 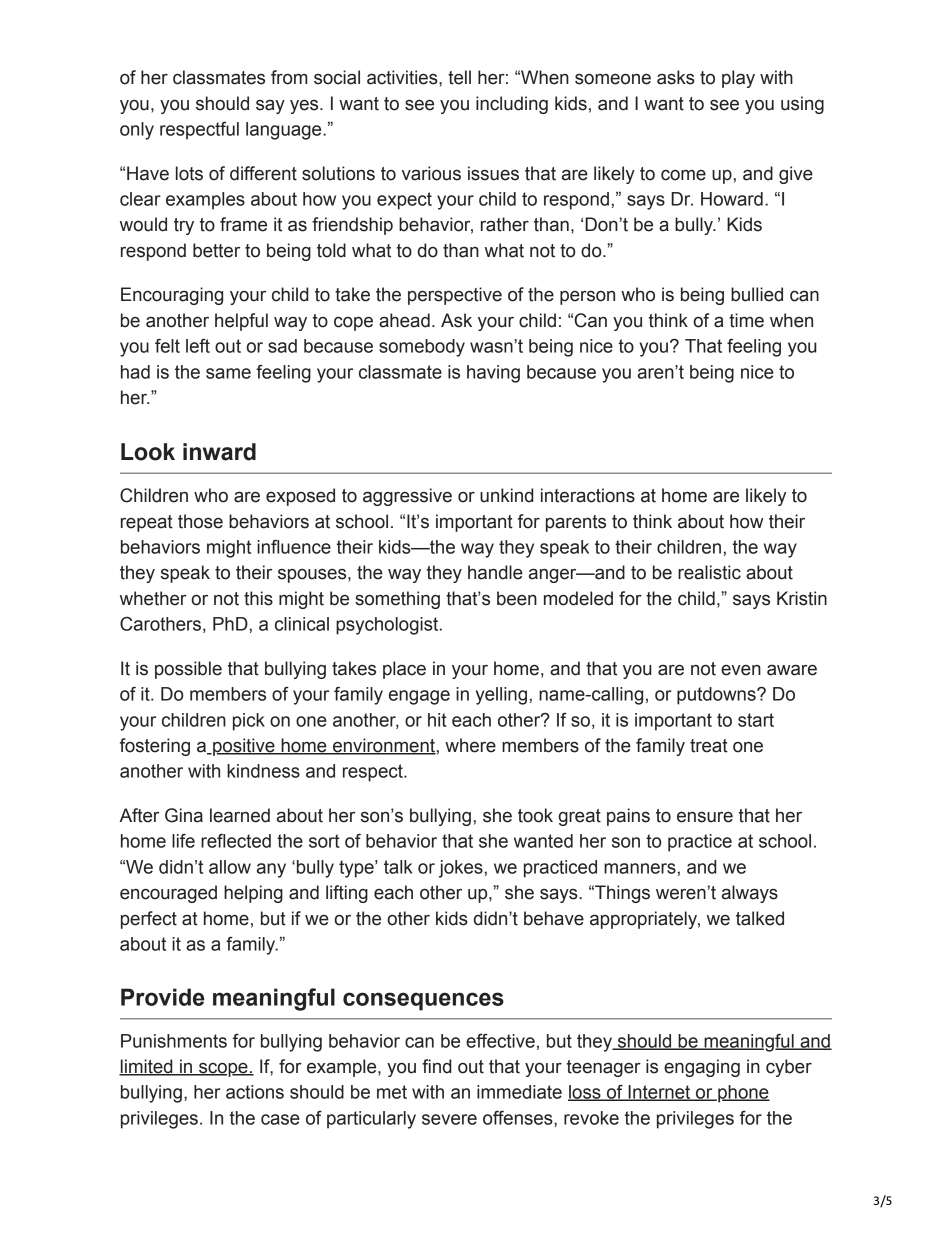 I want to click on reflected, so click(x=236, y=840).
